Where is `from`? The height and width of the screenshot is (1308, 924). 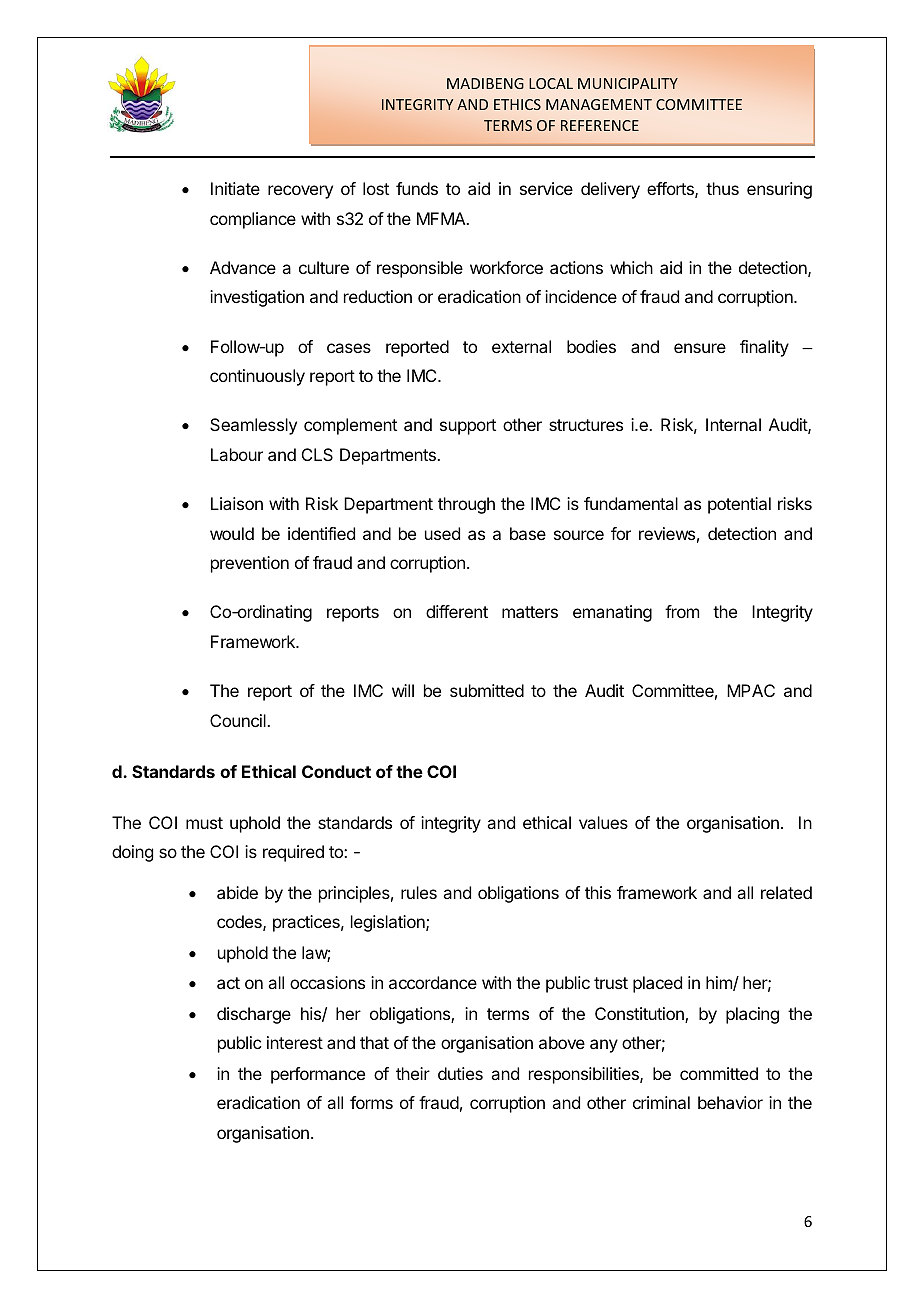 from is located at coordinates (682, 611).
